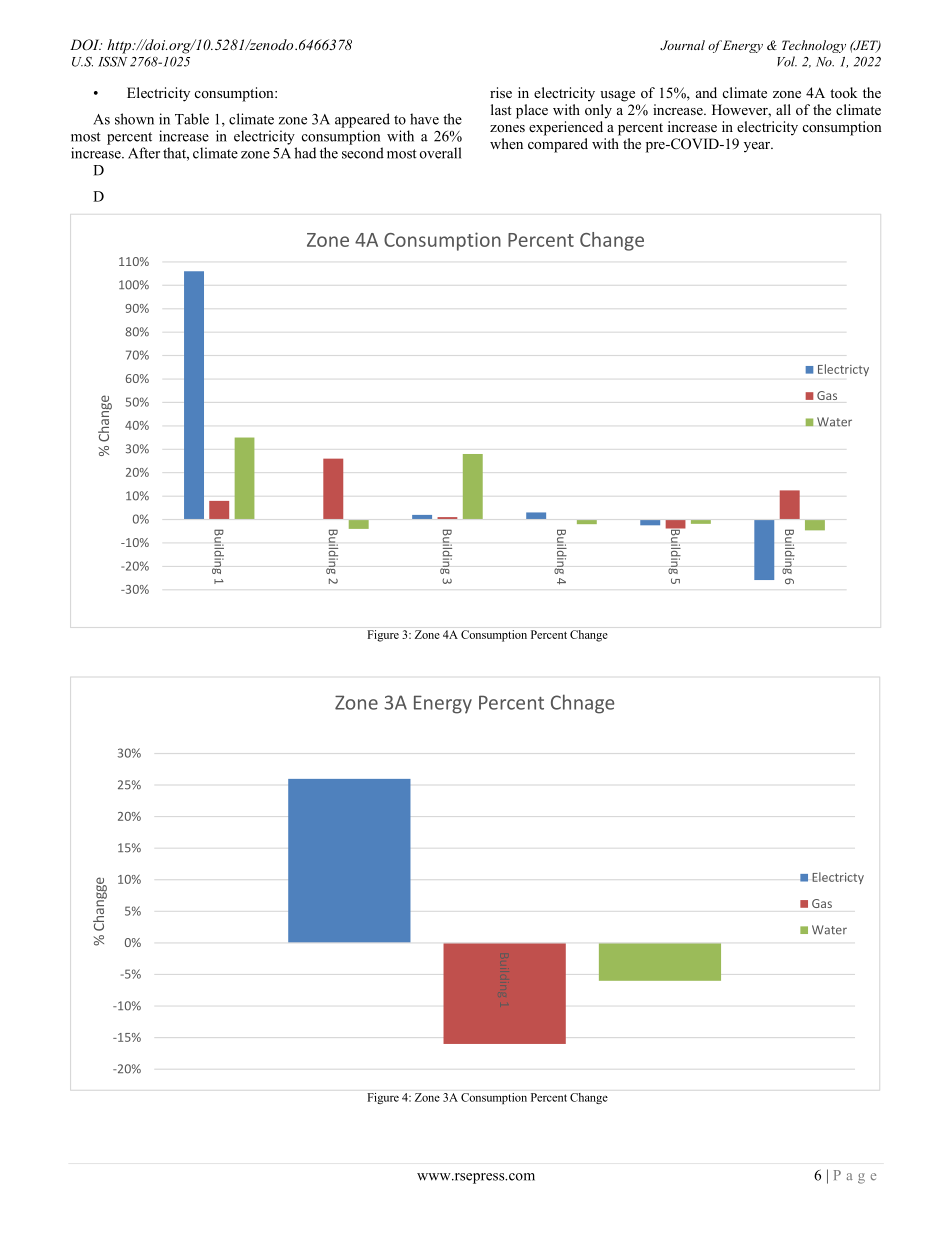 The image size is (952, 1233). I want to click on shown, so click(134, 119).
